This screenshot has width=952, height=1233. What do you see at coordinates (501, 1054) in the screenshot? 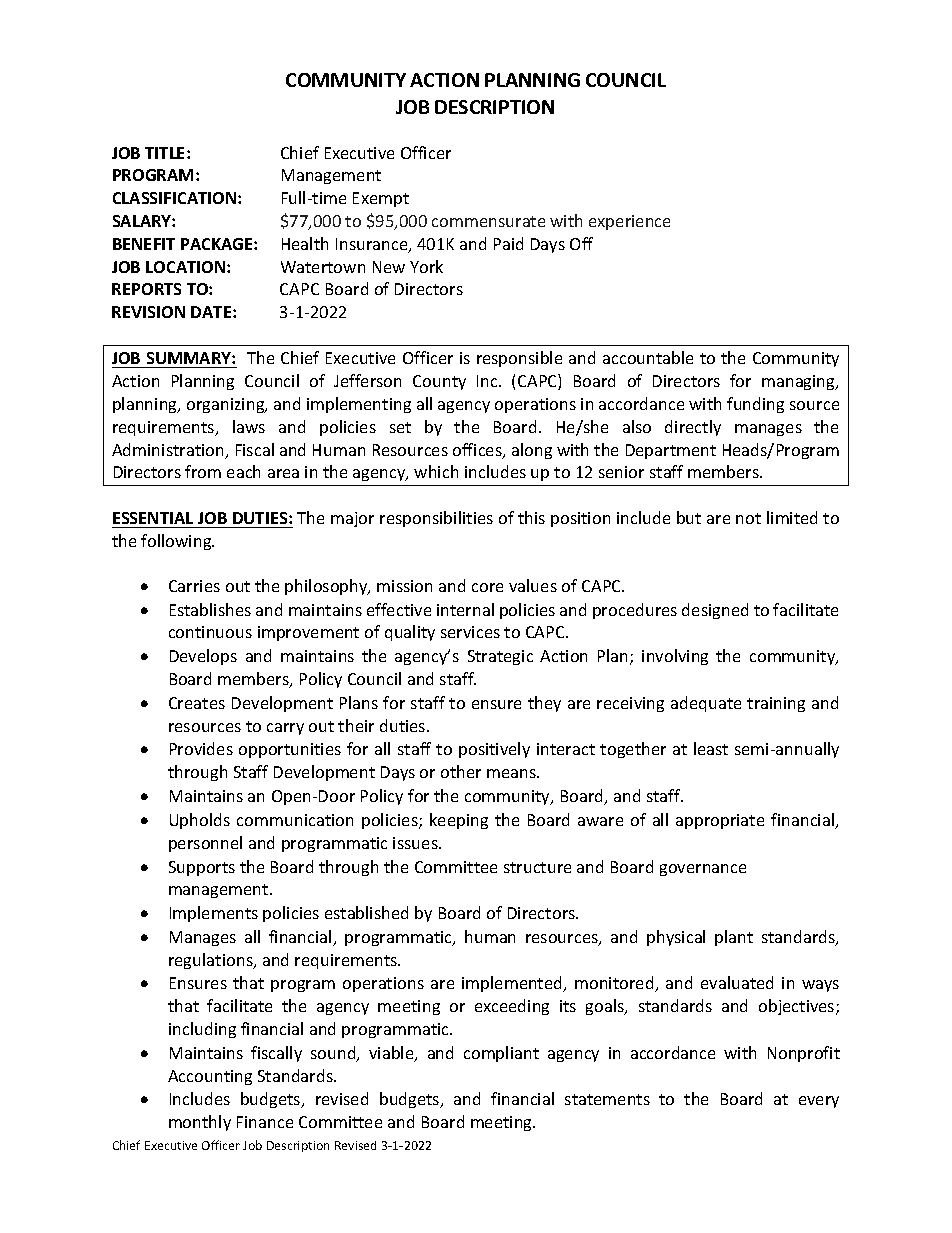
I see `compliant` at bounding box center [501, 1054].
